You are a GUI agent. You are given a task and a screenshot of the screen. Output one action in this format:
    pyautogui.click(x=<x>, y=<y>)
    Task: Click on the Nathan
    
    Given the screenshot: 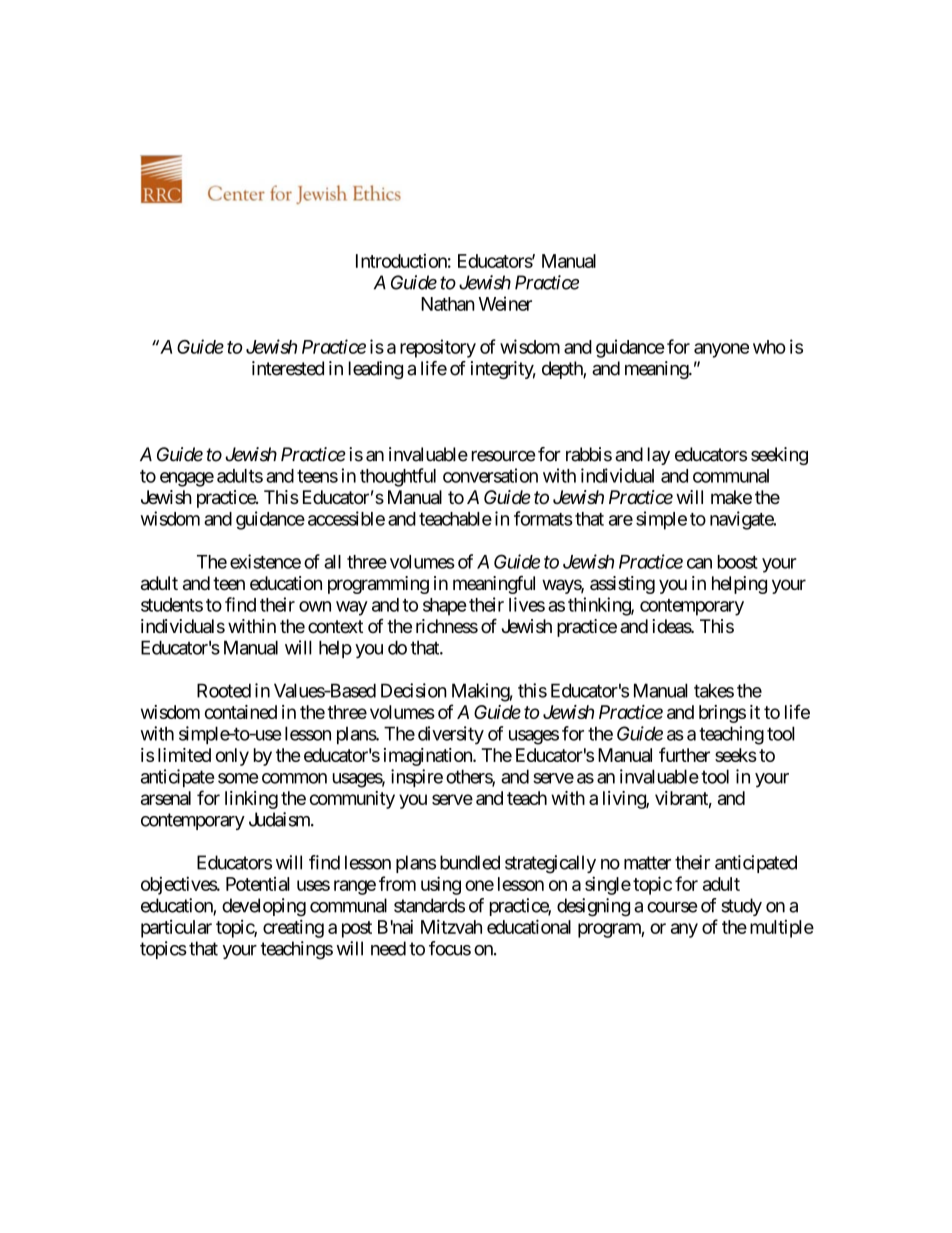 What is the action you would take?
    pyautogui.click(x=448, y=304)
